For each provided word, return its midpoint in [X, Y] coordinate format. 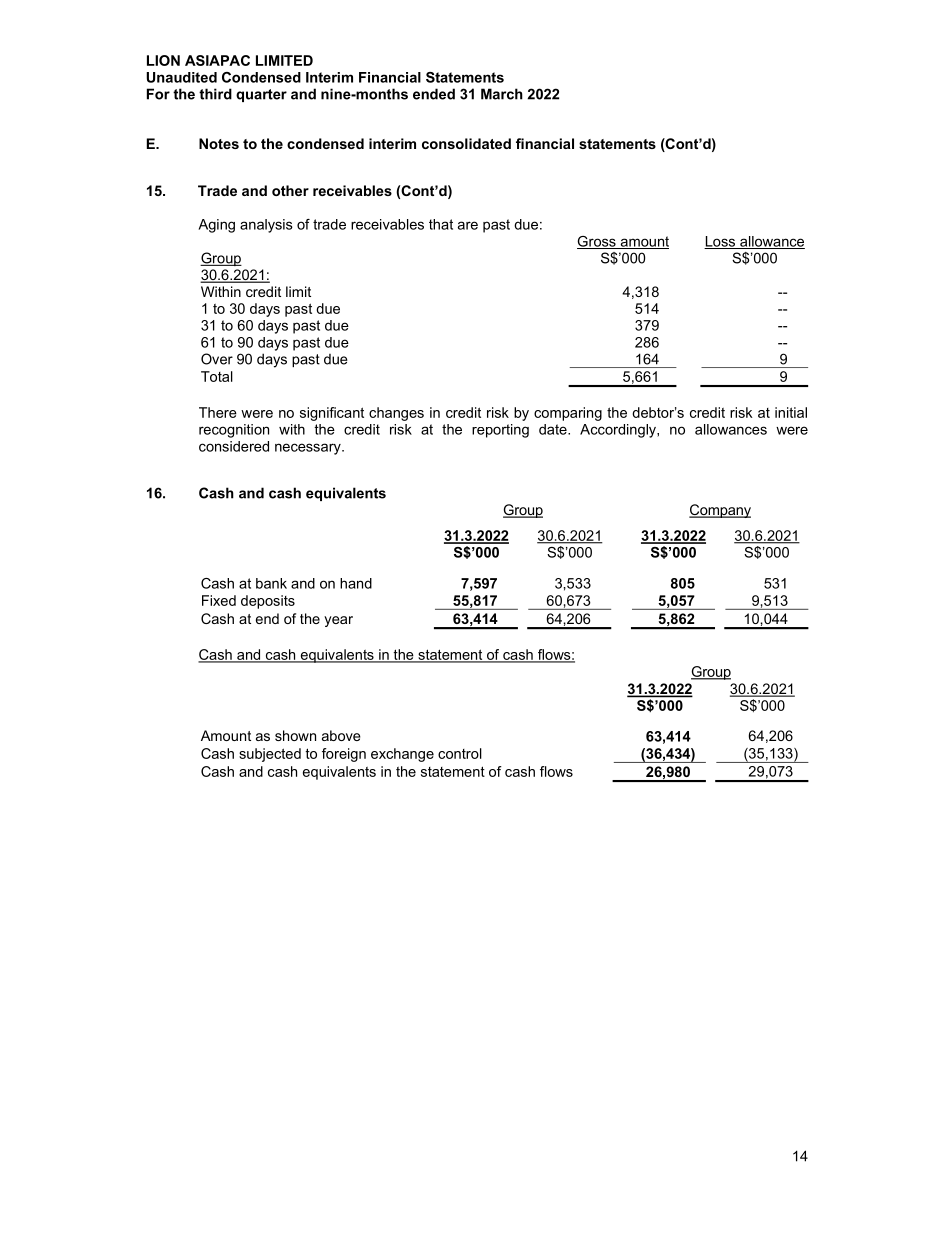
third [215, 94]
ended [434, 94]
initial [791, 412]
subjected [270, 755]
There [218, 412]
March [502, 94]
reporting [500, 431]
